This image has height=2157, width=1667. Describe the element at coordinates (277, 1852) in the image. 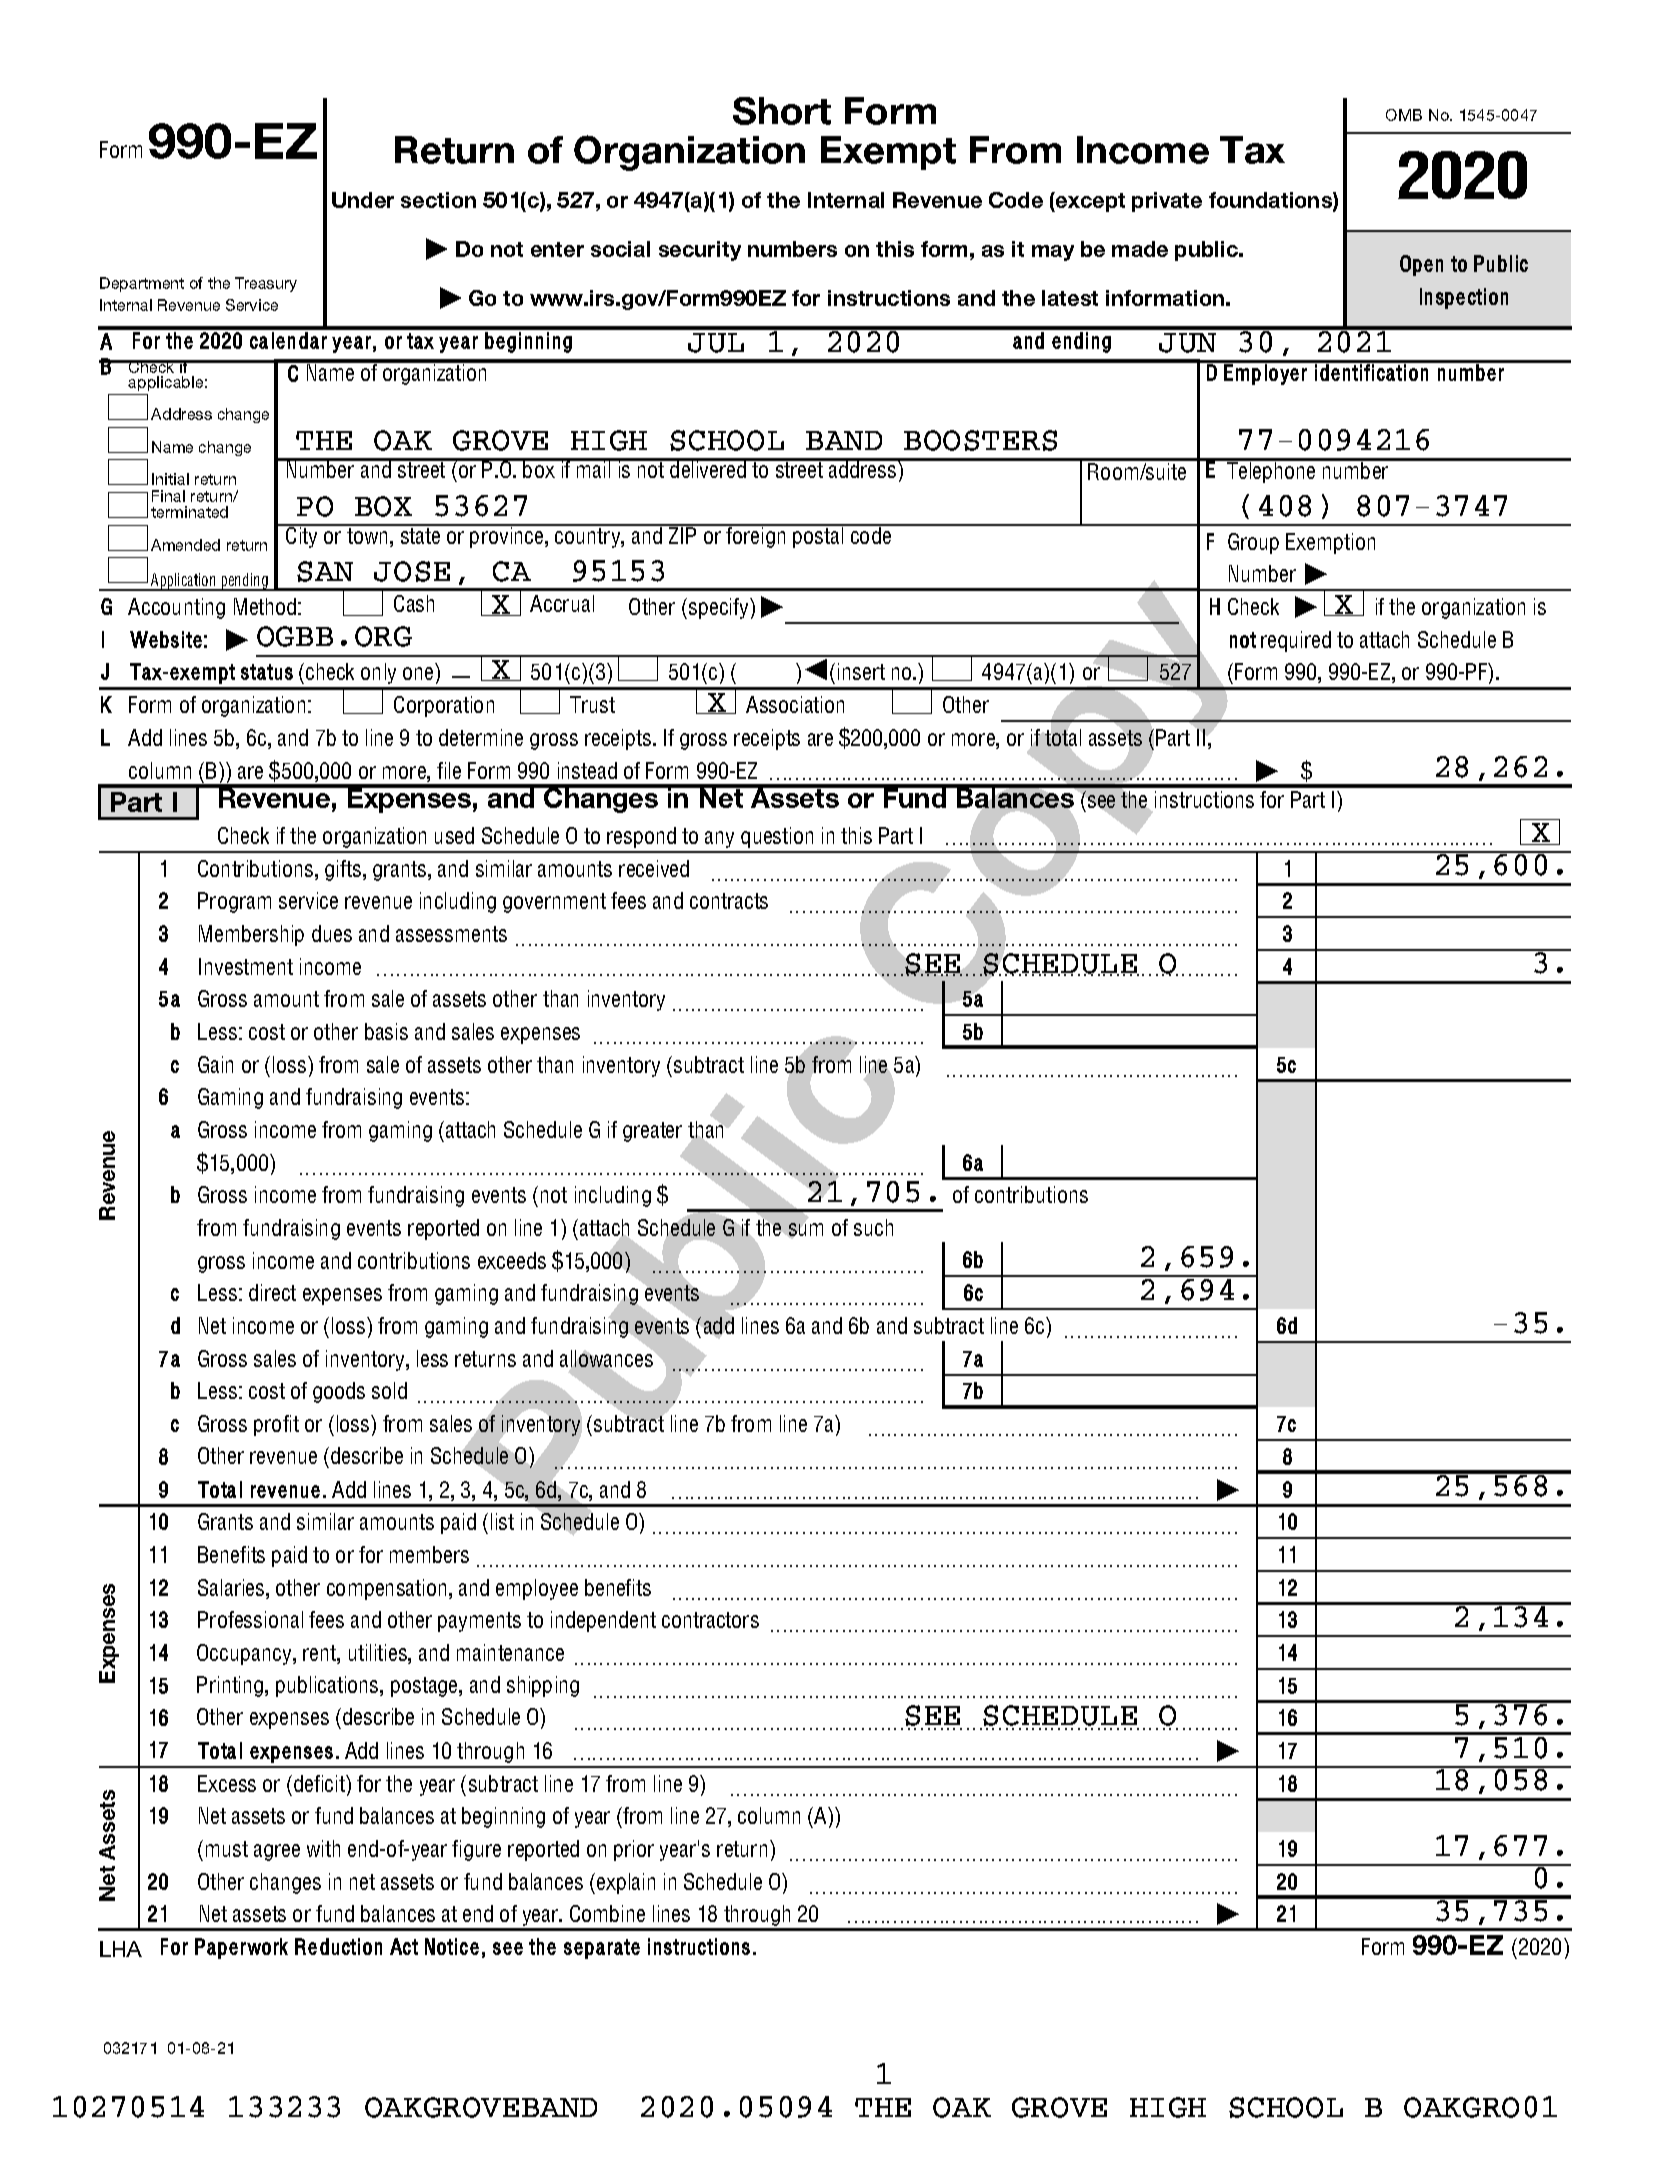

I see `agree` at that location.
